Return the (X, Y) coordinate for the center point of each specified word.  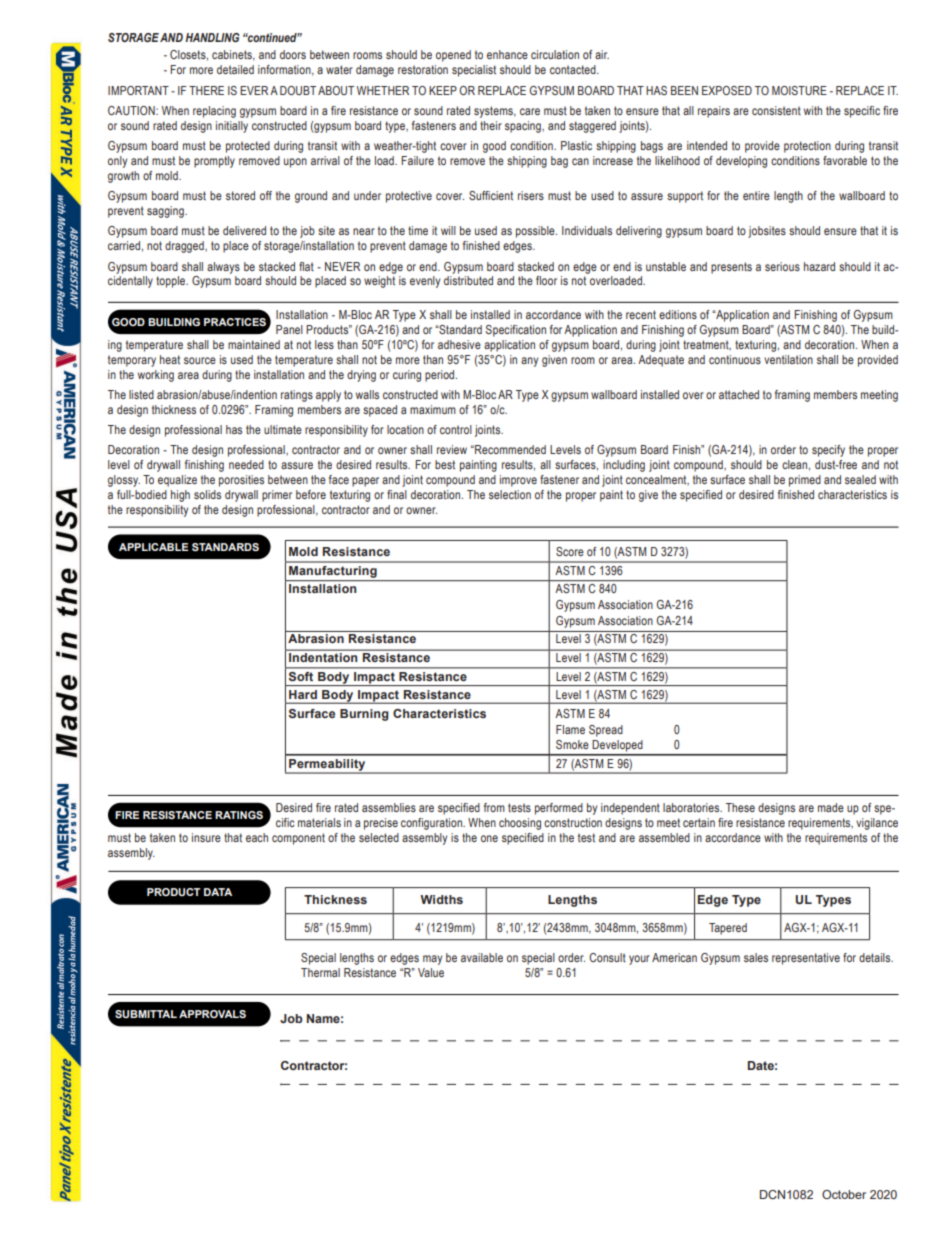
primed (805, 481)
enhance (507, 54)
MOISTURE (799, 90)
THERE (206, 90)
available (482, 957)
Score (570, 551)
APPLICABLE (153, 547)
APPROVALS (212, 1014)
